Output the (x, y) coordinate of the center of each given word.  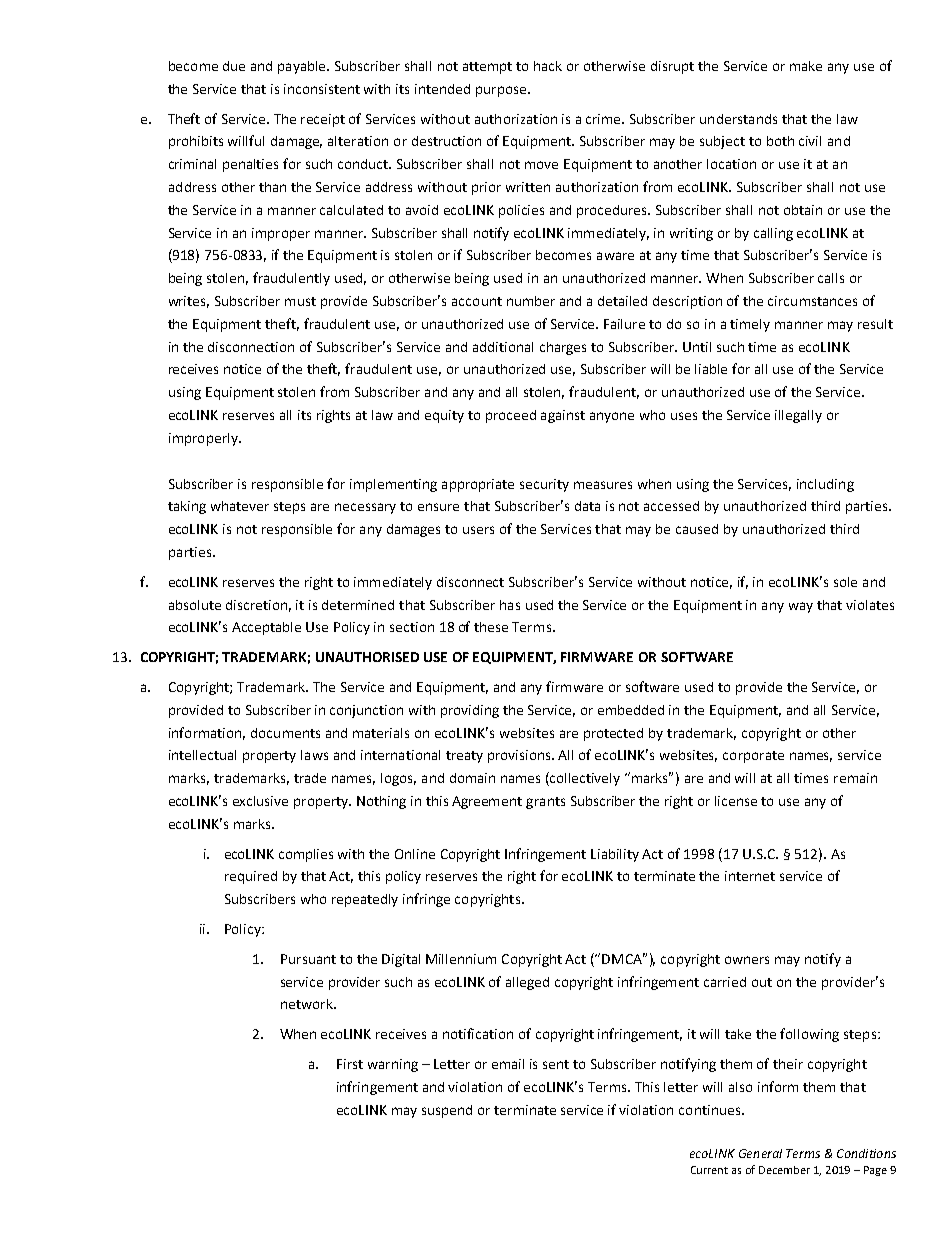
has (510, 605)
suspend (447, 1111)
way (801, 607)
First (350, 1064)
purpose (502, 91)
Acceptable (266, 628)
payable (303, 67)
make (806, 66)
